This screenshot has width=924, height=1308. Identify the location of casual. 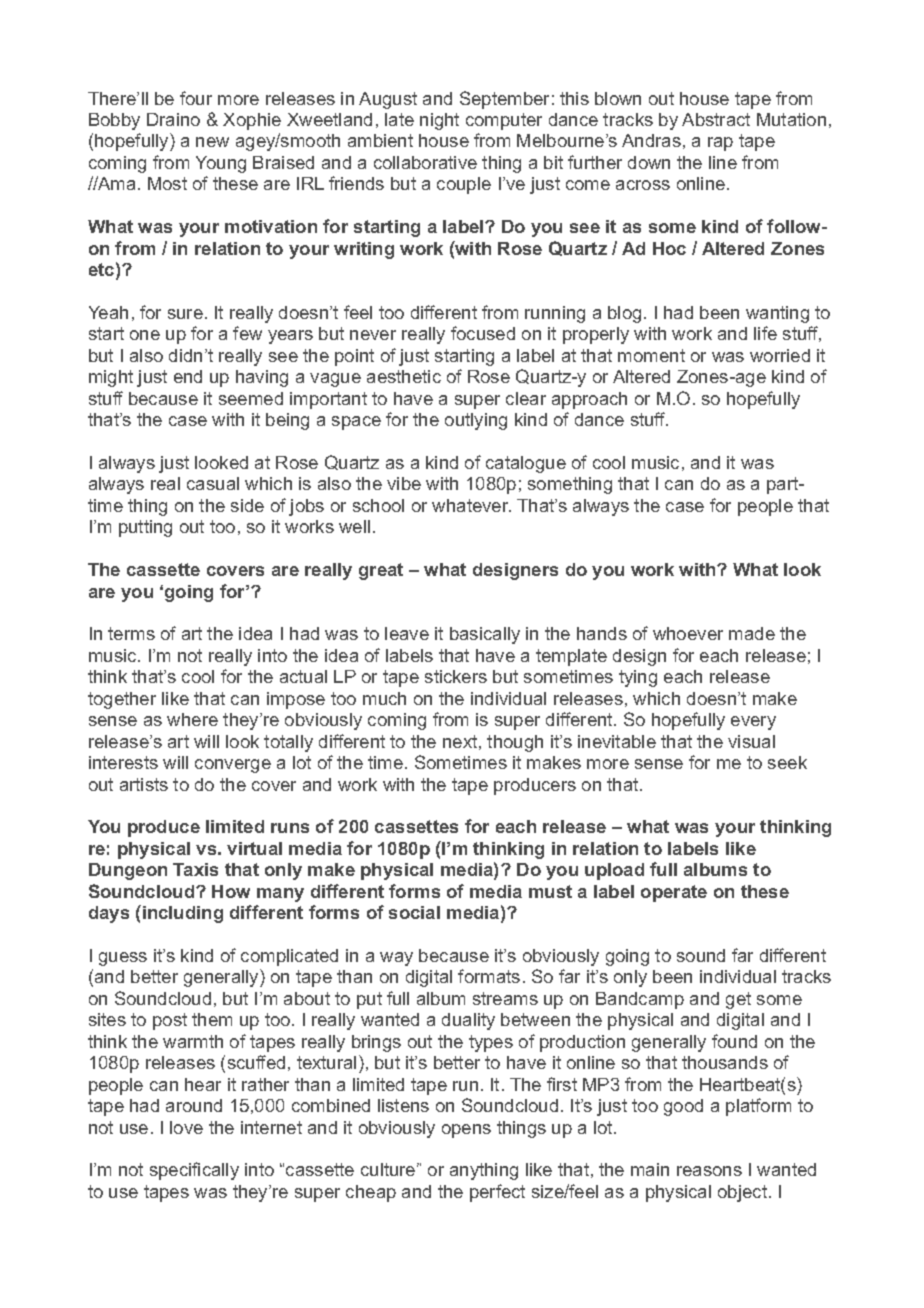
(213, 483).
